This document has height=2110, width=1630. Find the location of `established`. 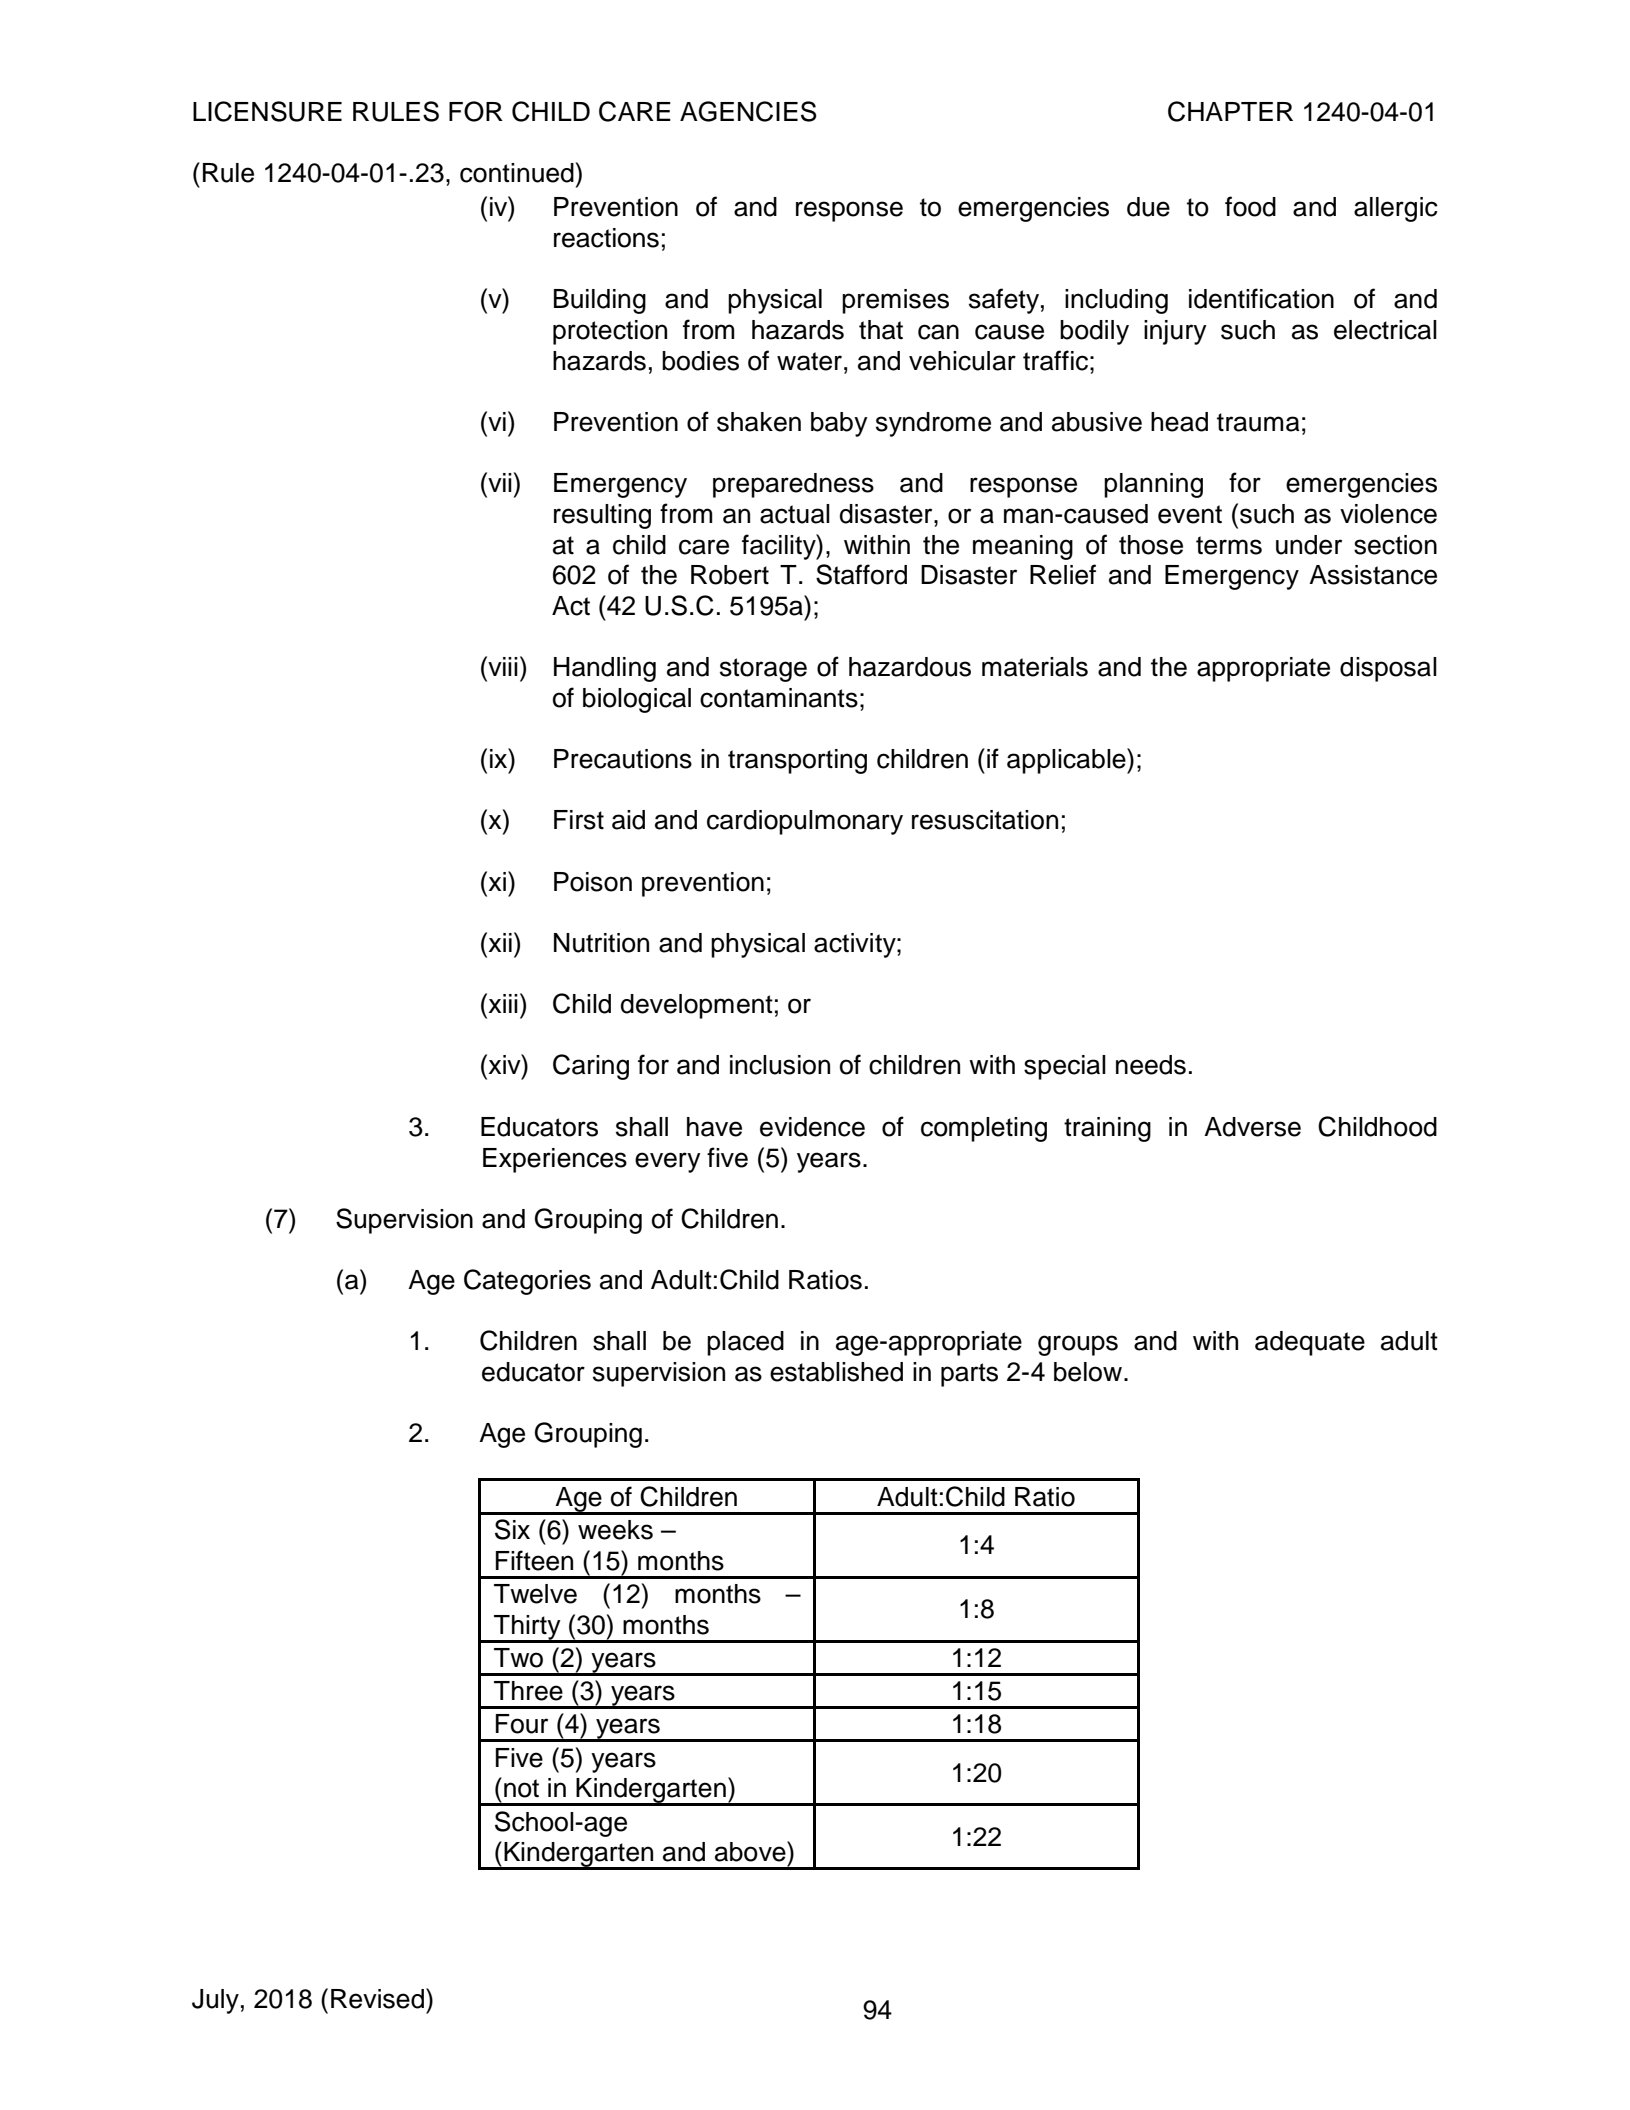

established is located at coordinates (836, 1372).
